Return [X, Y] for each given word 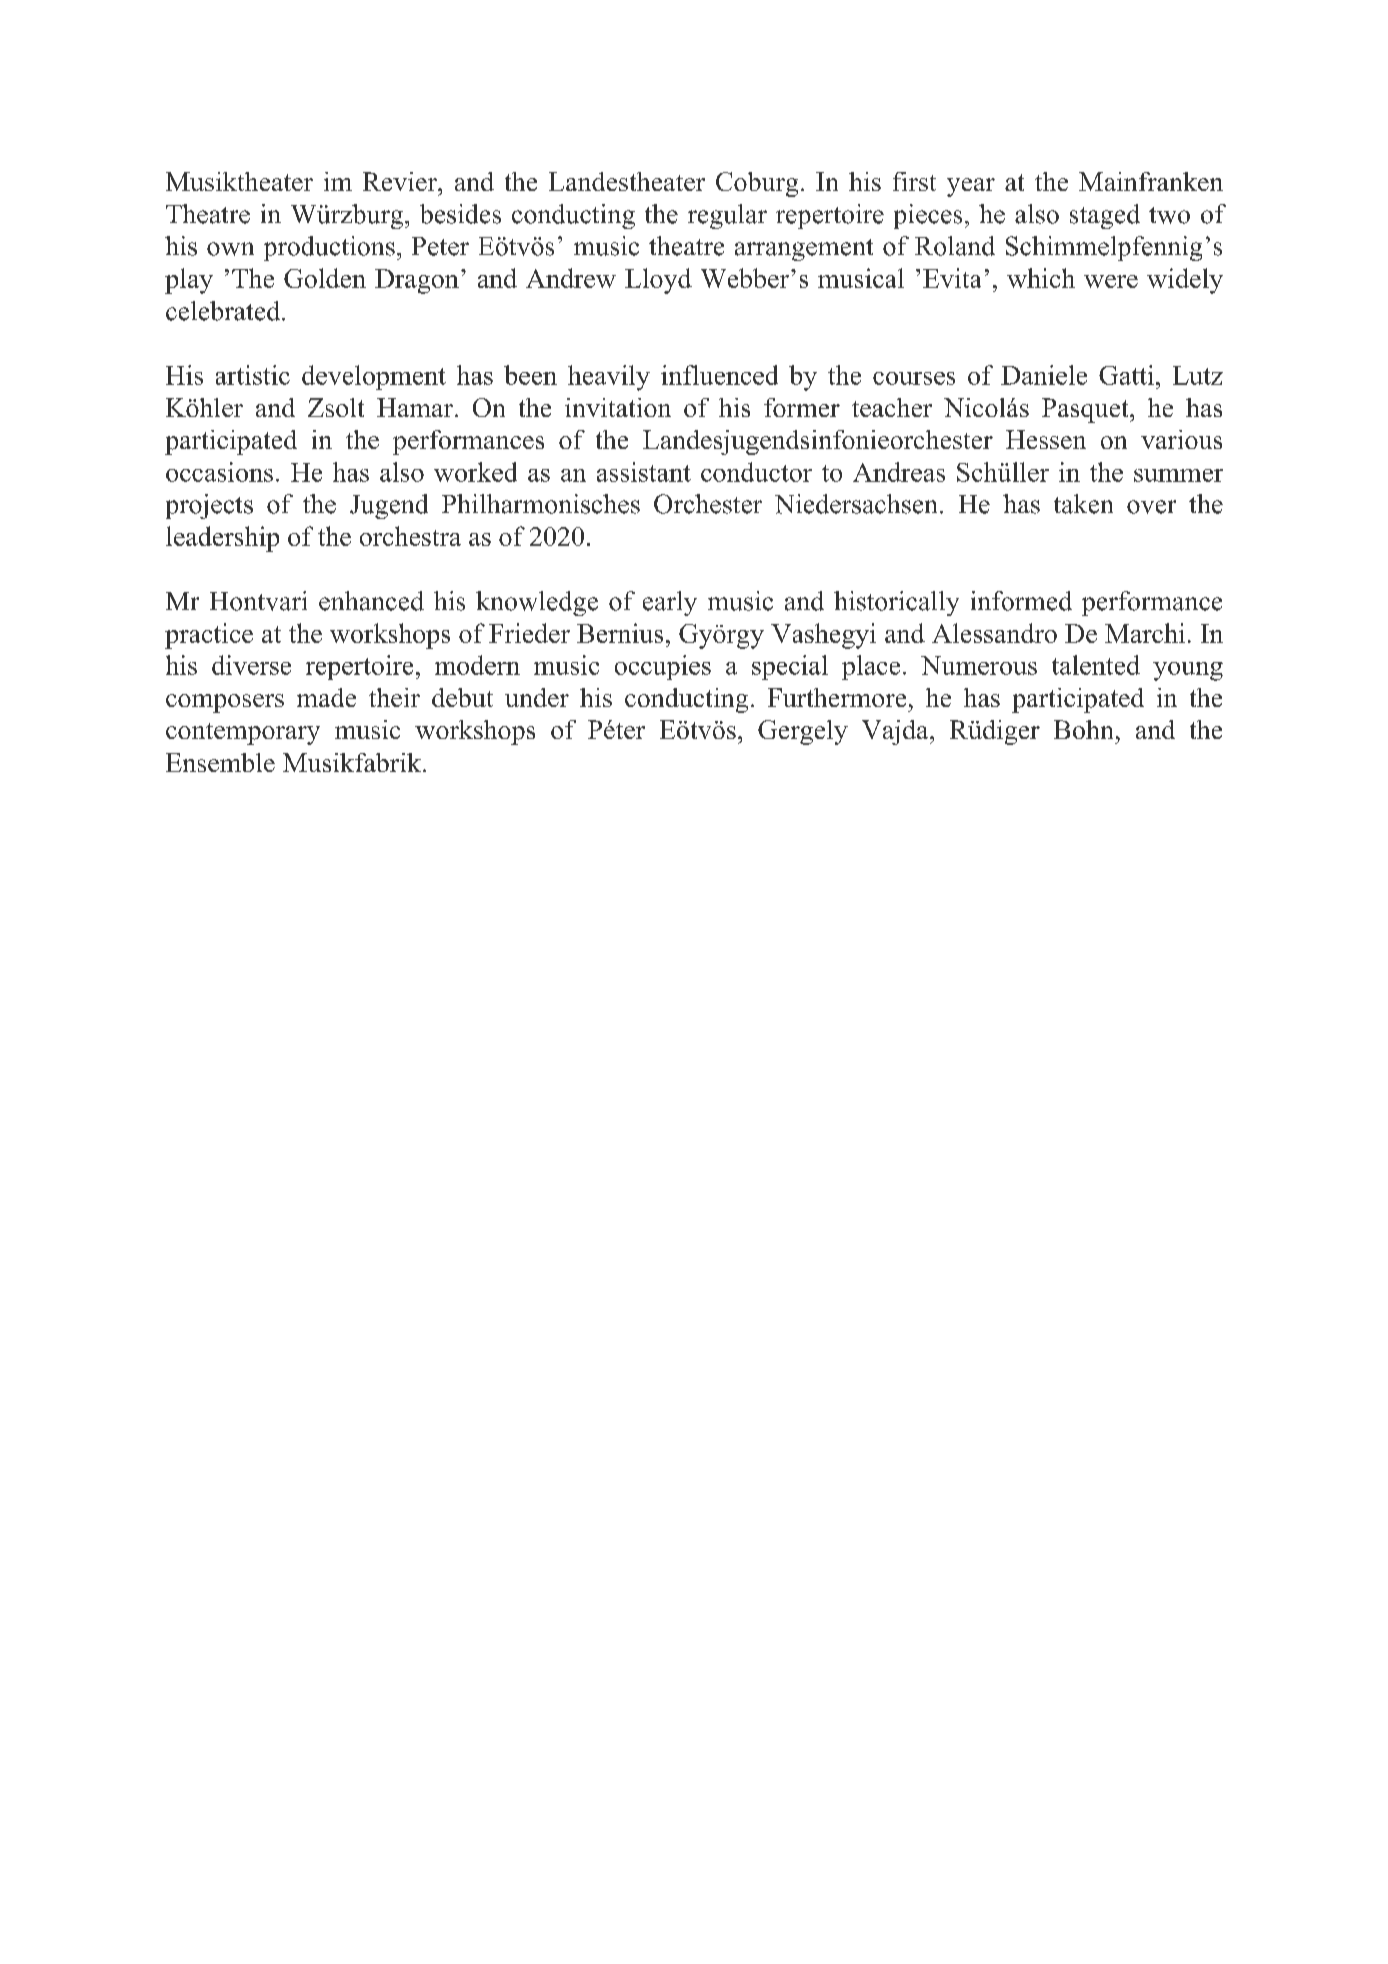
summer [1178, 475]
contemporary [243, 734]
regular [727, 216]
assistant [644, 472]
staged [1105, 216]
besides [460, 214]
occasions [219, 472]
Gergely [803, 732]
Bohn [1083, 729]
